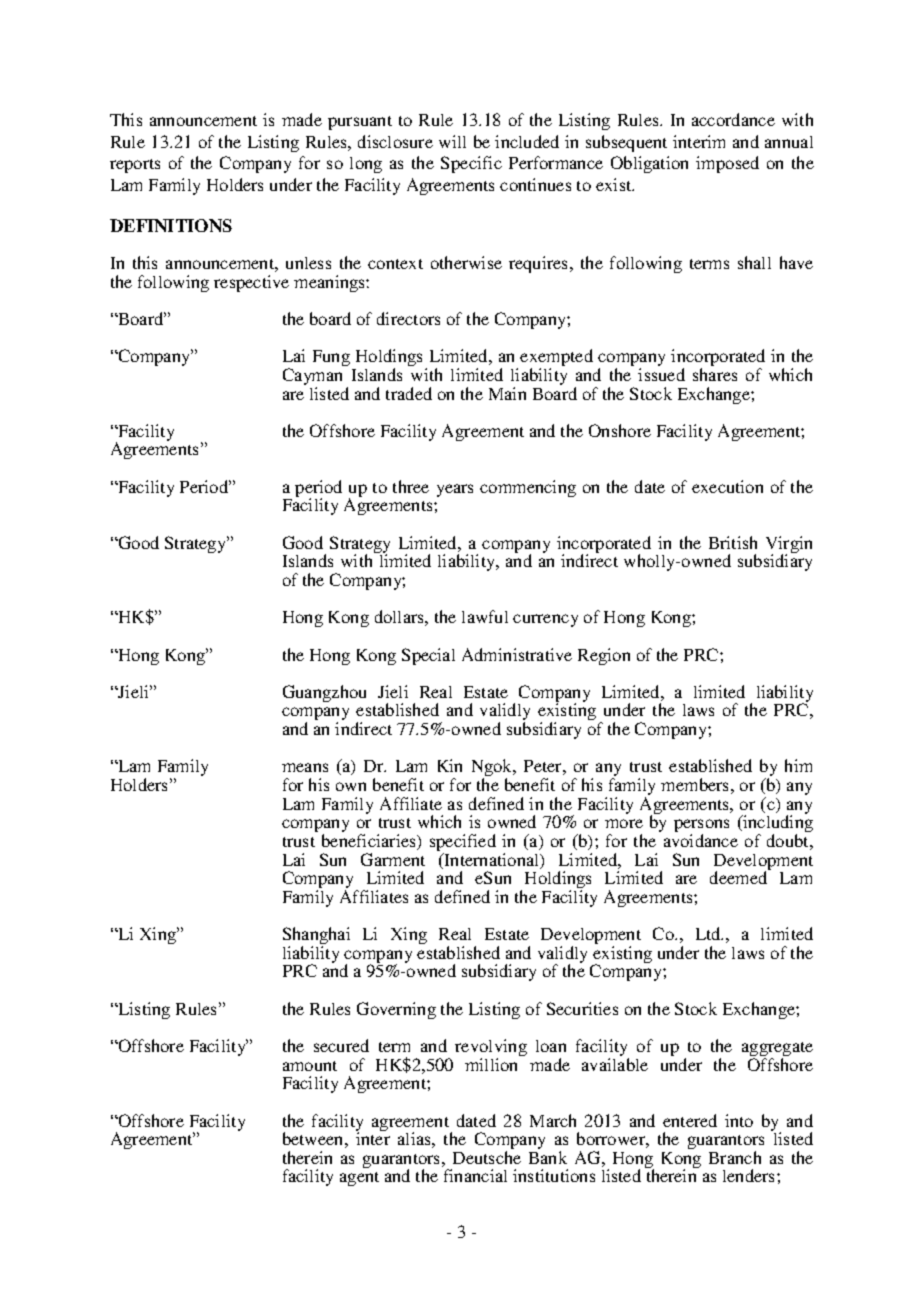  What do you see at coordinates (487, 1157) in the screenshot?
I see `Deutsche` at bounding box center [487, 1157].
